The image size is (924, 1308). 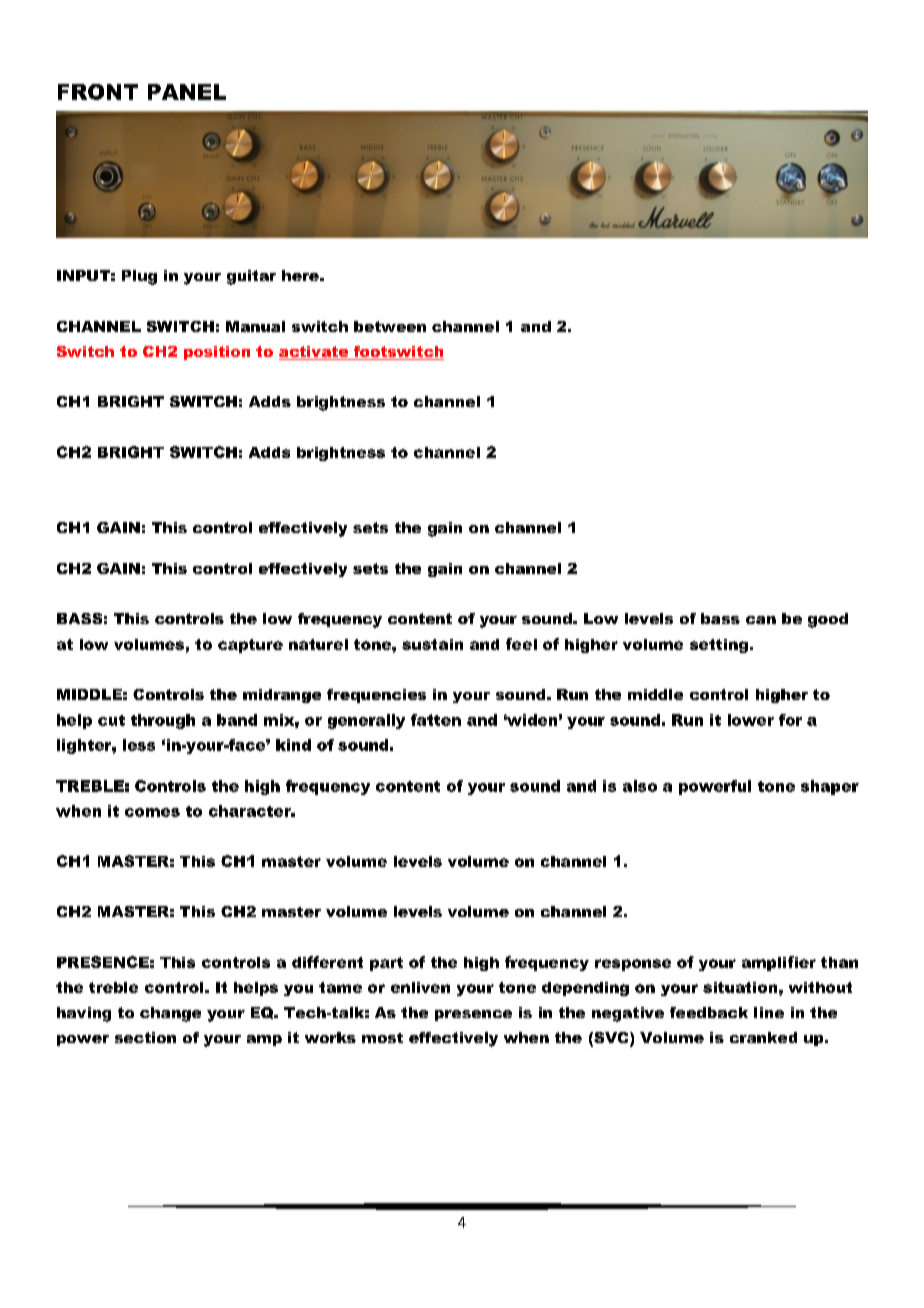 I want to click on line, so click(x=769, y=1012).
